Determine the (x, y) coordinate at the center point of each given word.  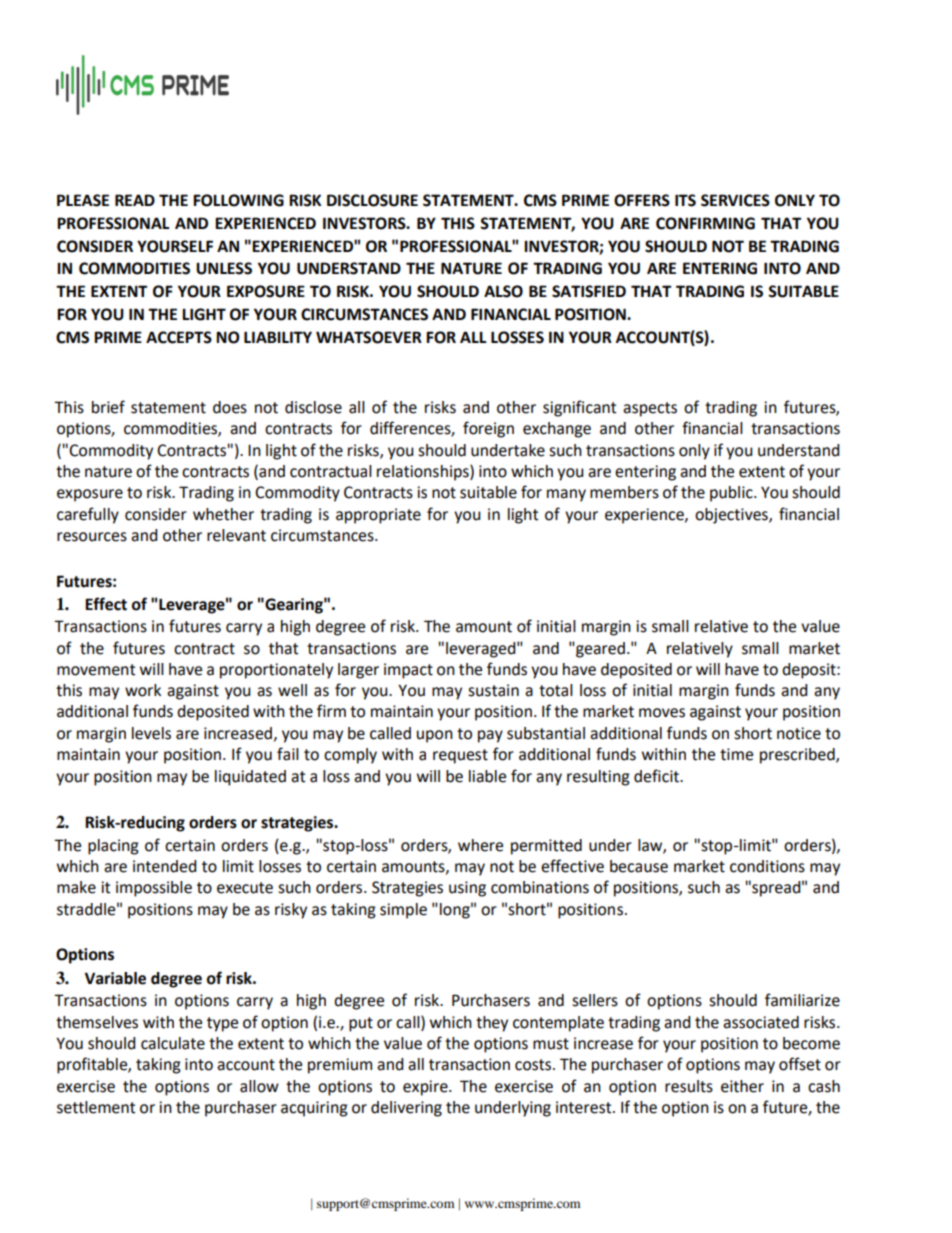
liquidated (250, 778)
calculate (173, 1043)
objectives (732, 516)
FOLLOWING (238, 200)
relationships (424, 473)
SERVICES (735, 200)
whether (223, 514)
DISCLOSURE (372, 200)
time (736, 754)
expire (426, 1088)
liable (487, 776)
